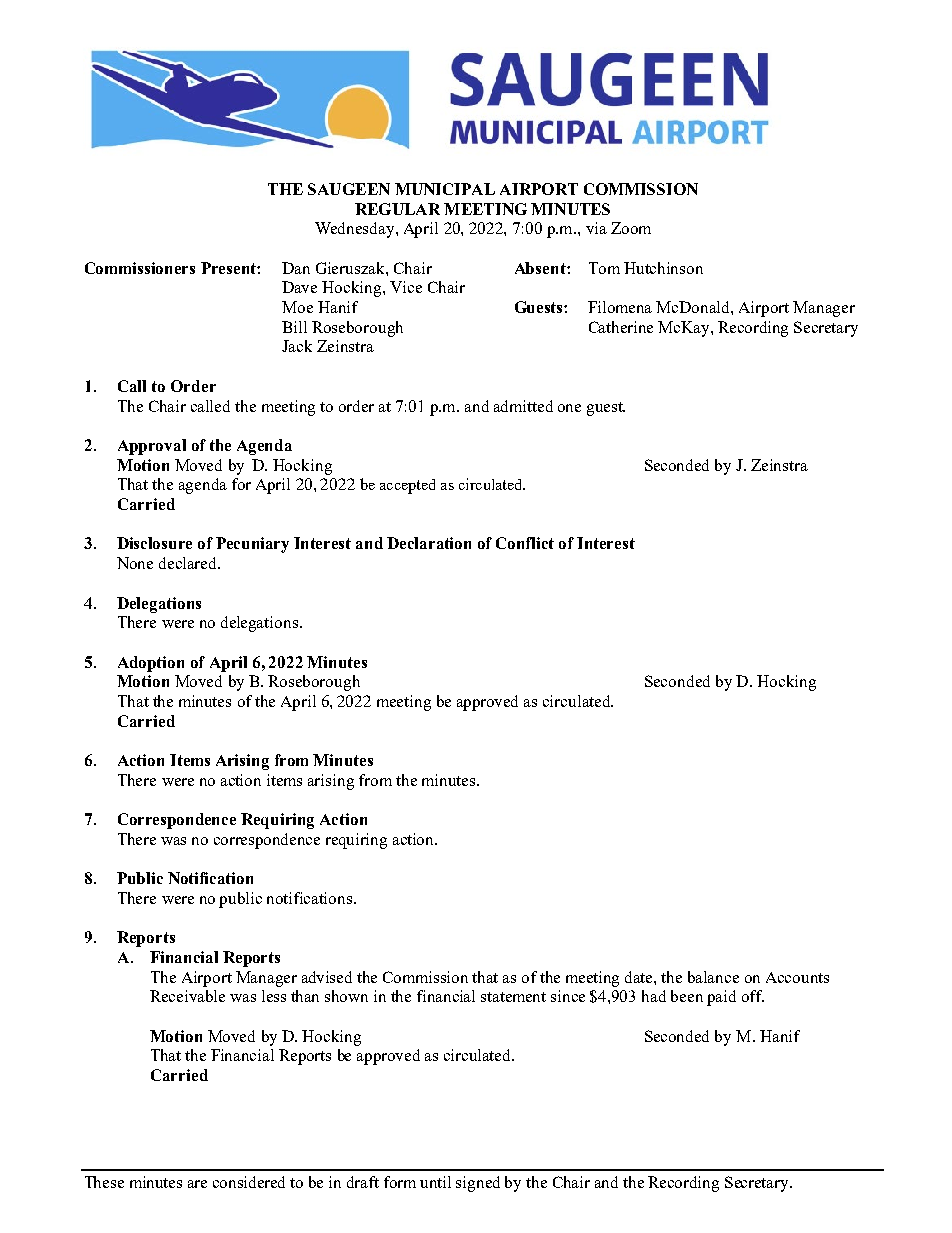 This image has height=1233, width=952. What do you see at coordinates (249, 1182) in the image?
I see `considered` at bounding box center [249, 1182].
